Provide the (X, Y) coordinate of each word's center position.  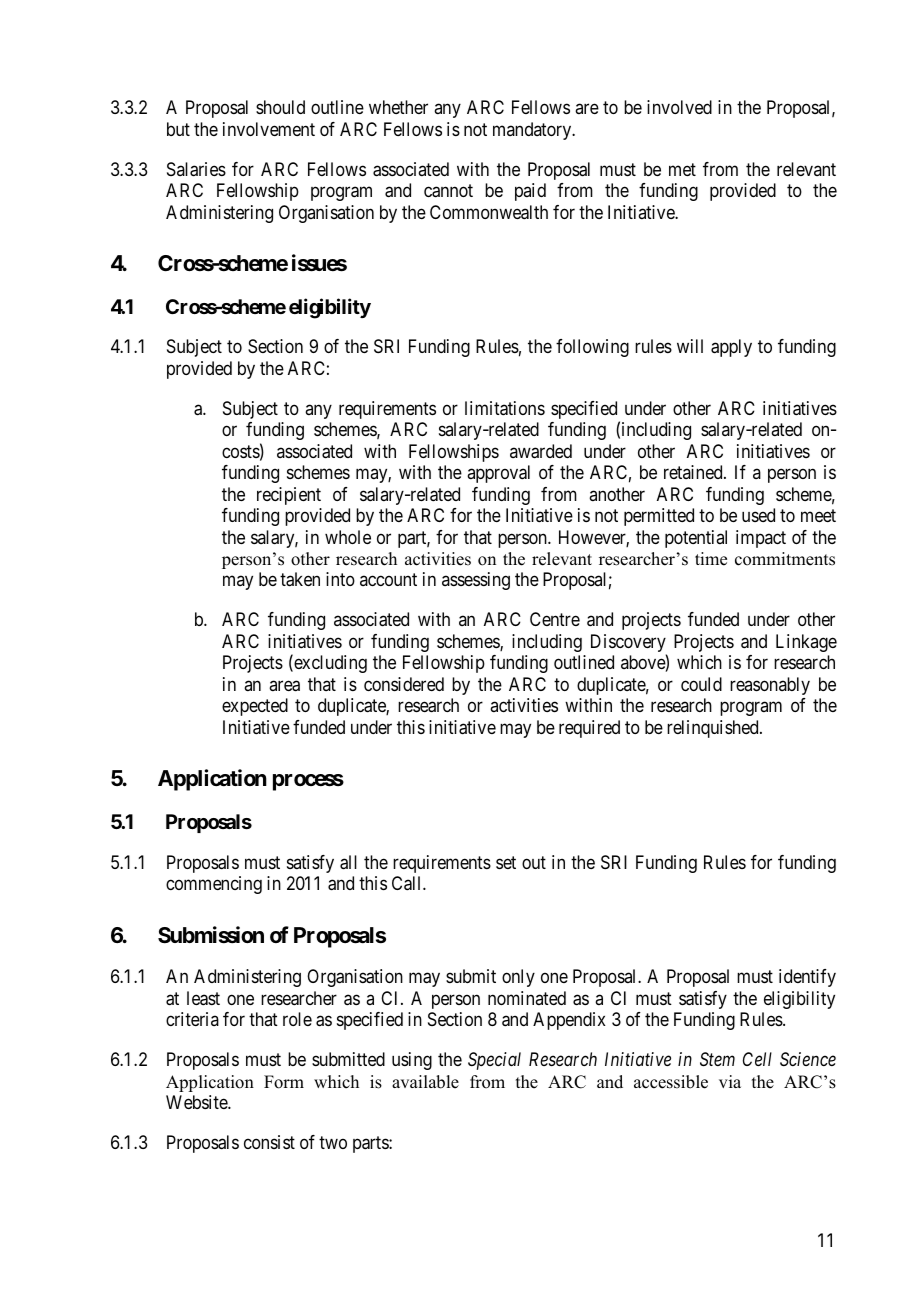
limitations (505, 408)
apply (731, 348)
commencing (214, 885)
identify (807, 978)
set (506, 862)
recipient (289, 496)
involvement (269, 129)
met (682, 169)
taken (300, 579)
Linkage (806, 643)
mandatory (533, 131)
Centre (555, 619)
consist (269, 1142)
